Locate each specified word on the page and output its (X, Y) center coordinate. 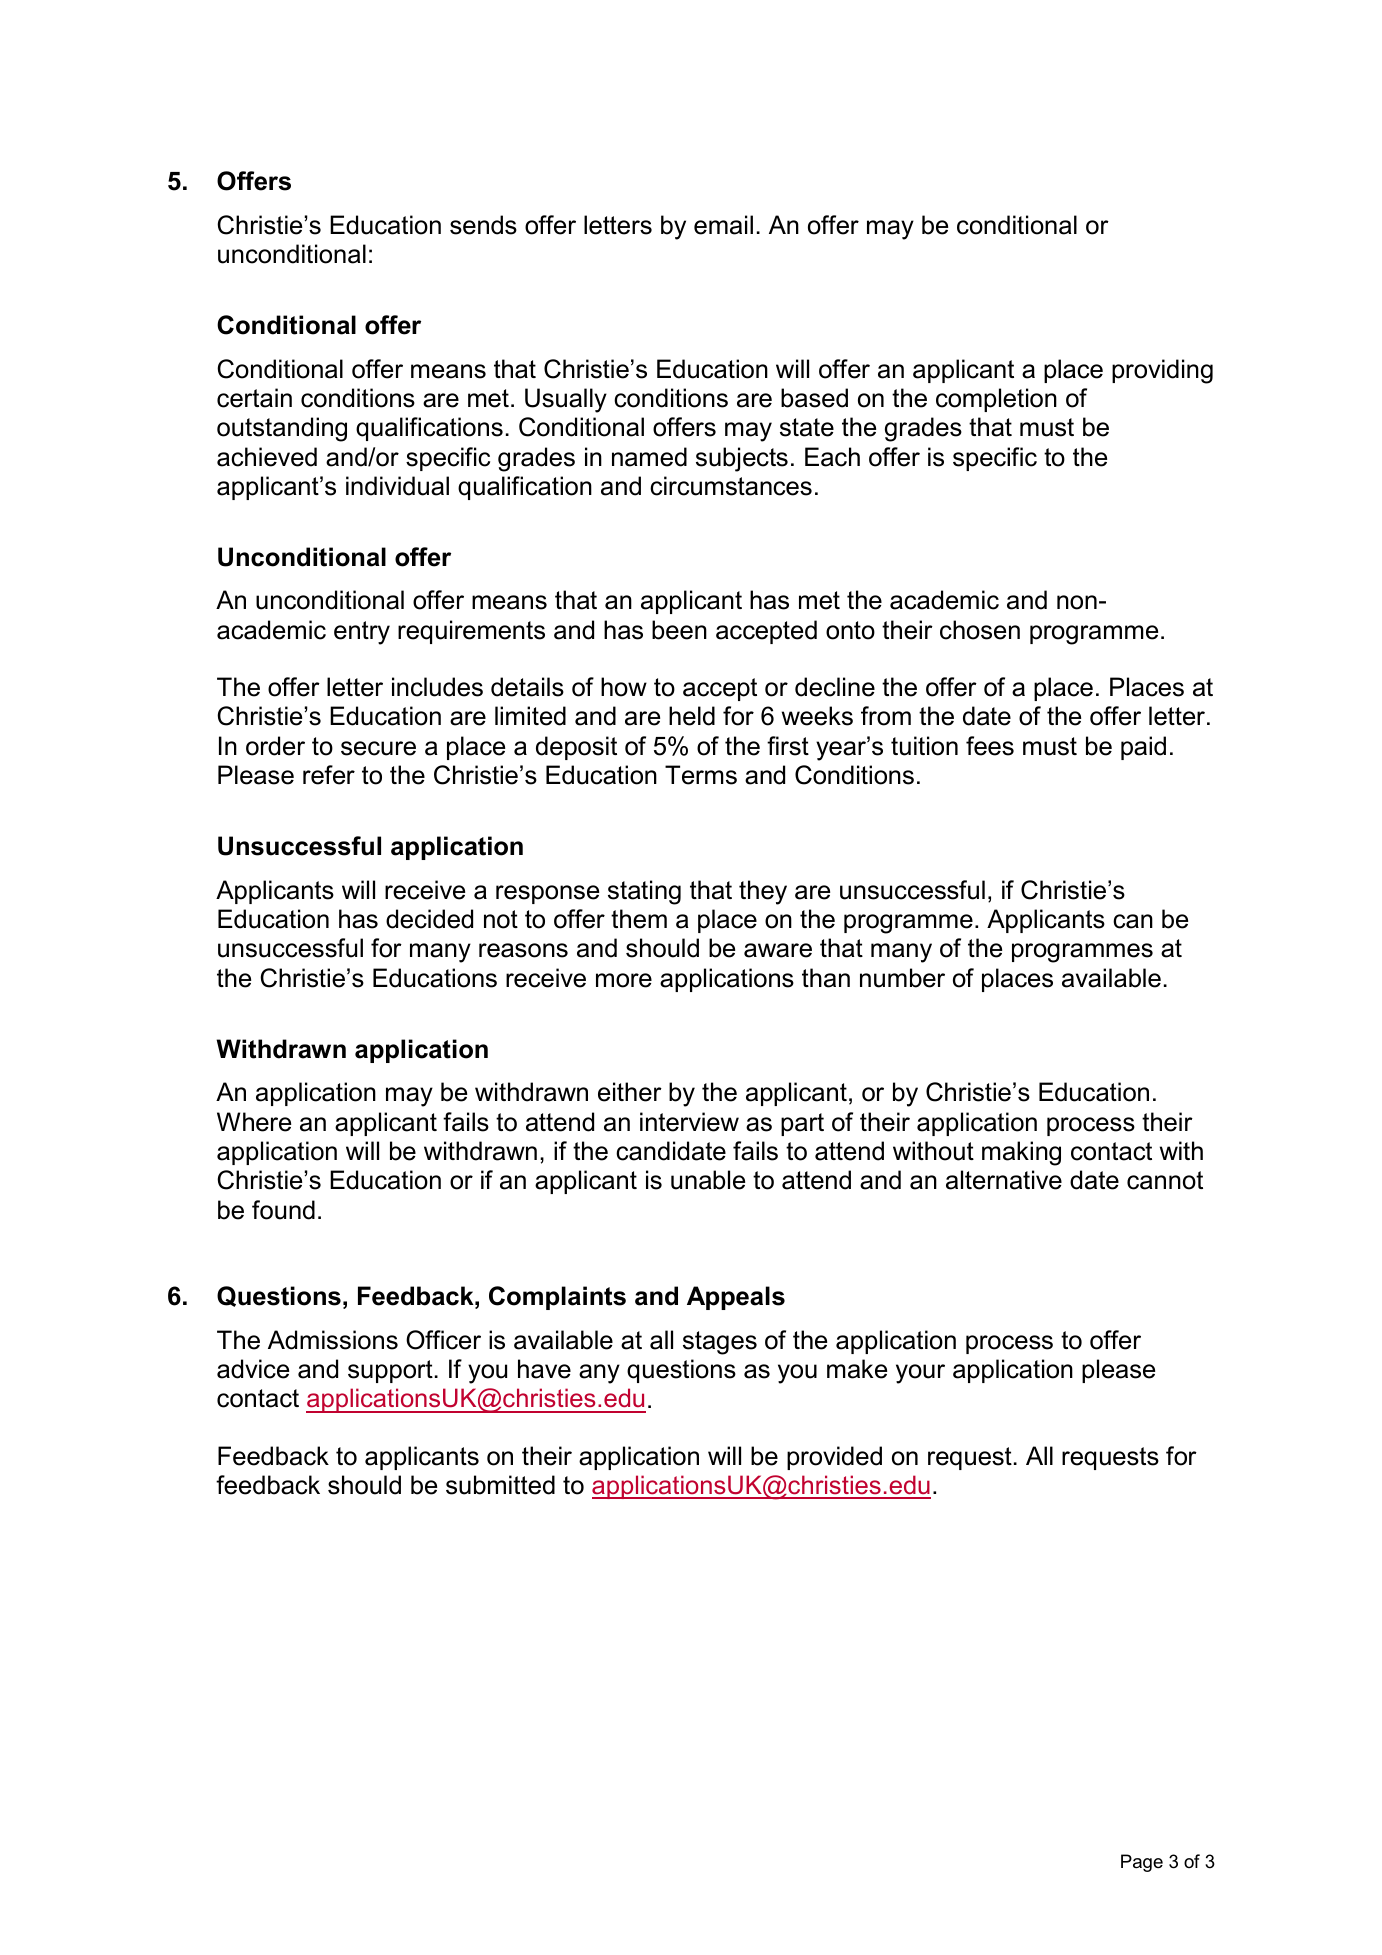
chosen (980, 630)
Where (254, 1122)
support (390, 1371)
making (1021, 1153)
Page (1142, 1863)
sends (483, 225)
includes (437, 687)
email (723, 225)
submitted (500, 1485)
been (679, 630)
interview (689, 1122)
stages (720, 1343)
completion (996, 400)
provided (834, 1458)
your (920, 1374)
